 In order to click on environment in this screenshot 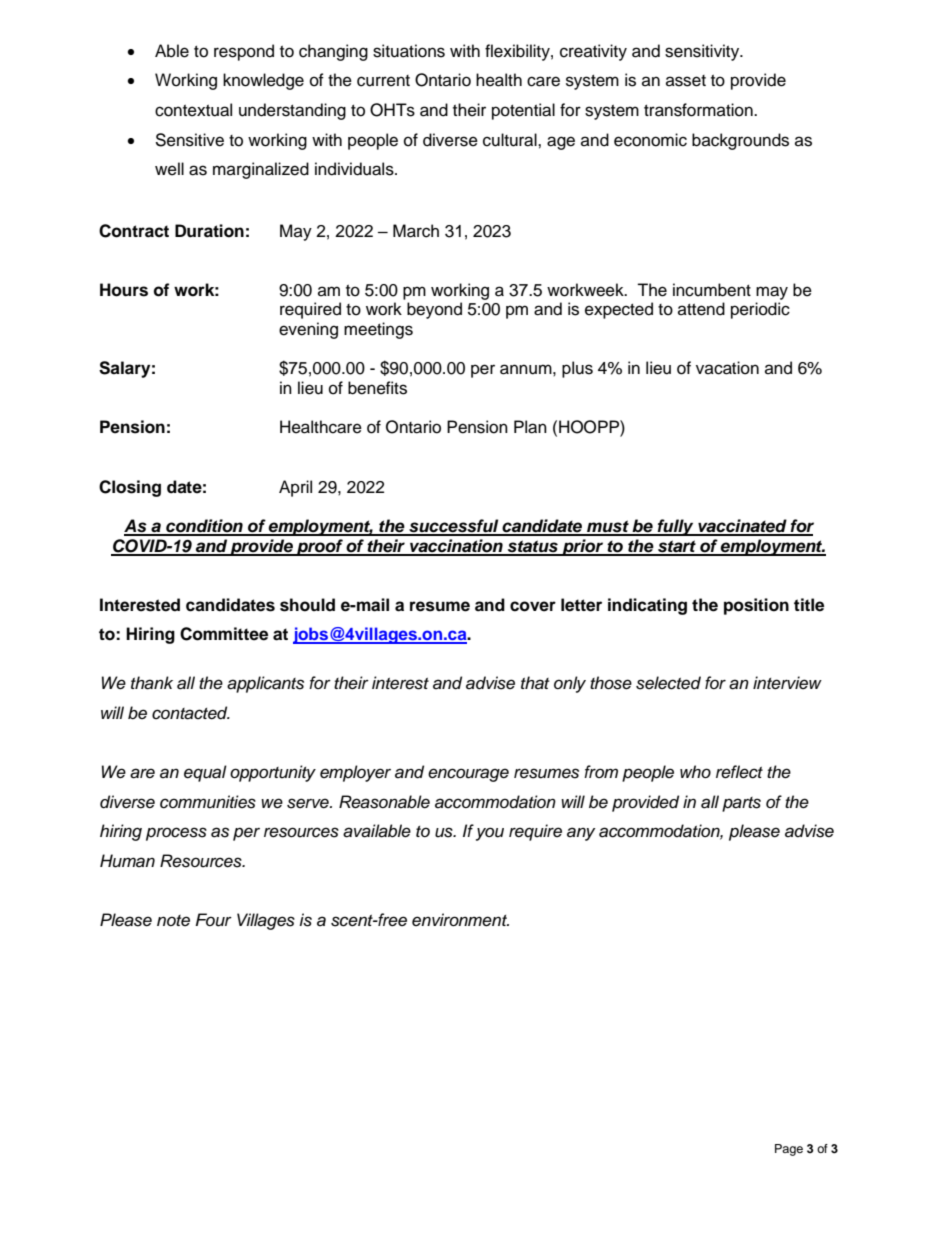, I will do `click(460, 920)`.
